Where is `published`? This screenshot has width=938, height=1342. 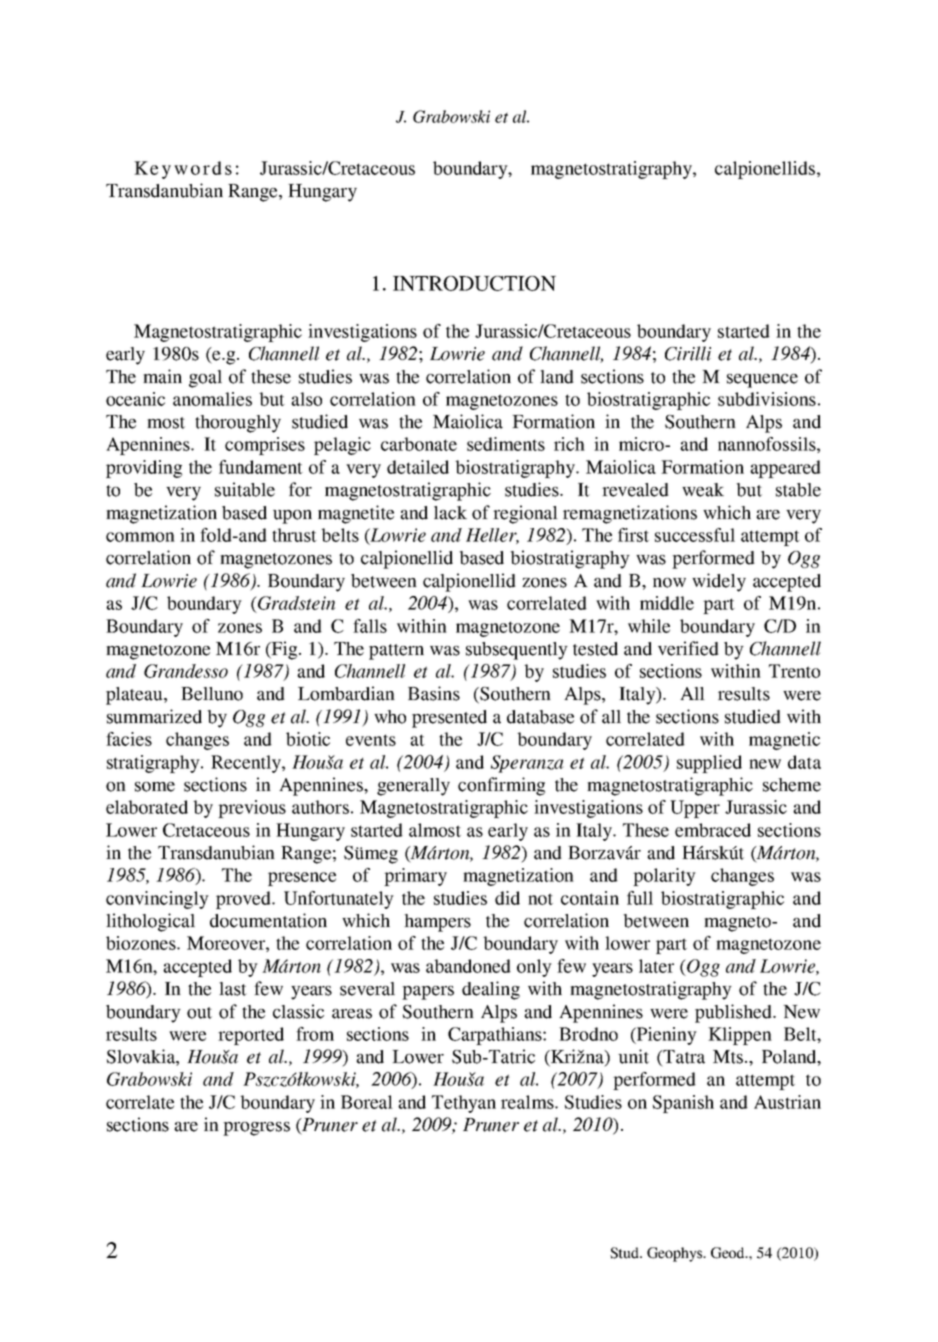
published is located at coordinates (734, 1013).
